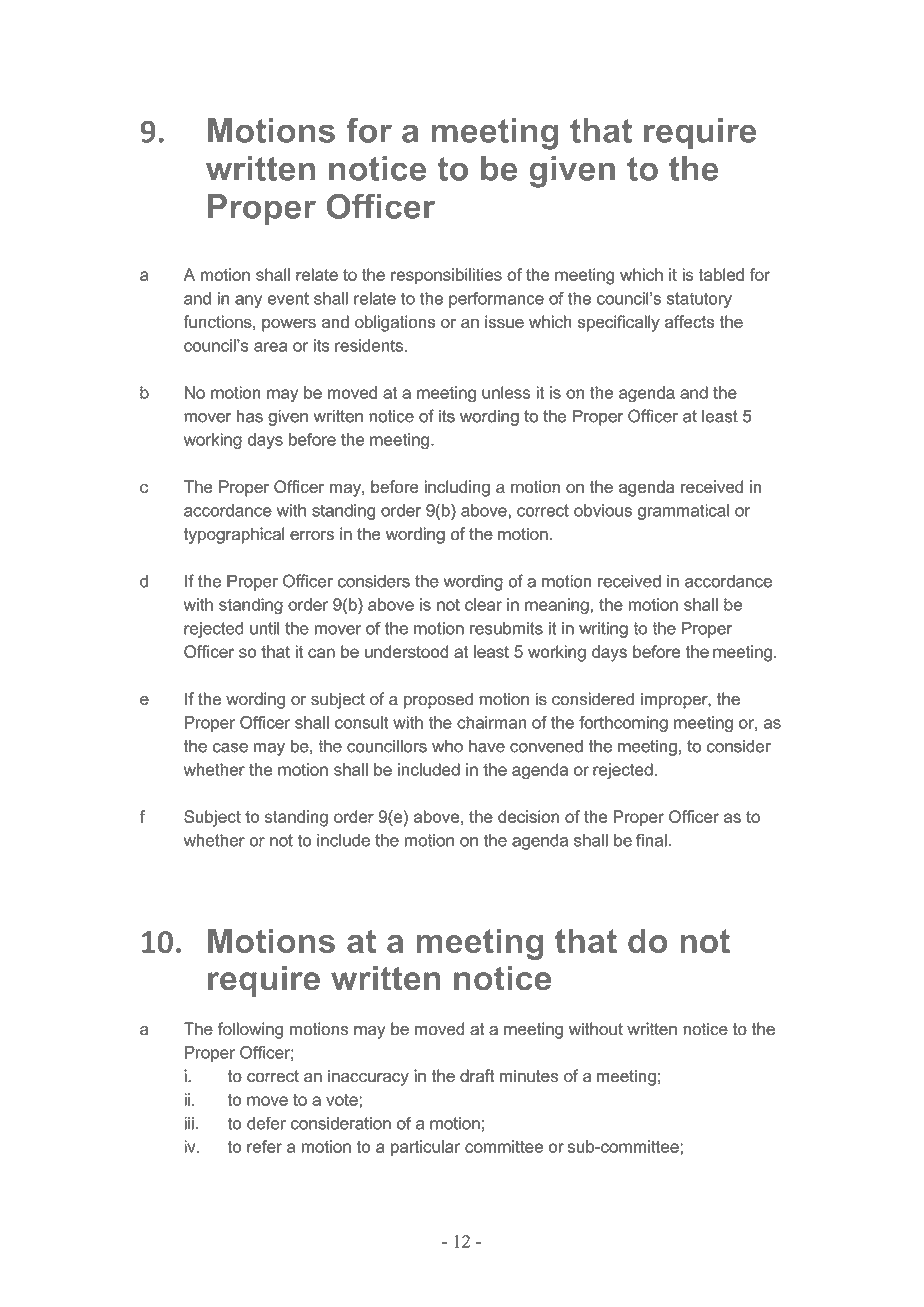 Image resolution: width=924 pixels, height=1307 pixels. What do you see at coordinates (248, 301) in the image?
I see `any` at bounding box center [248, 301].
